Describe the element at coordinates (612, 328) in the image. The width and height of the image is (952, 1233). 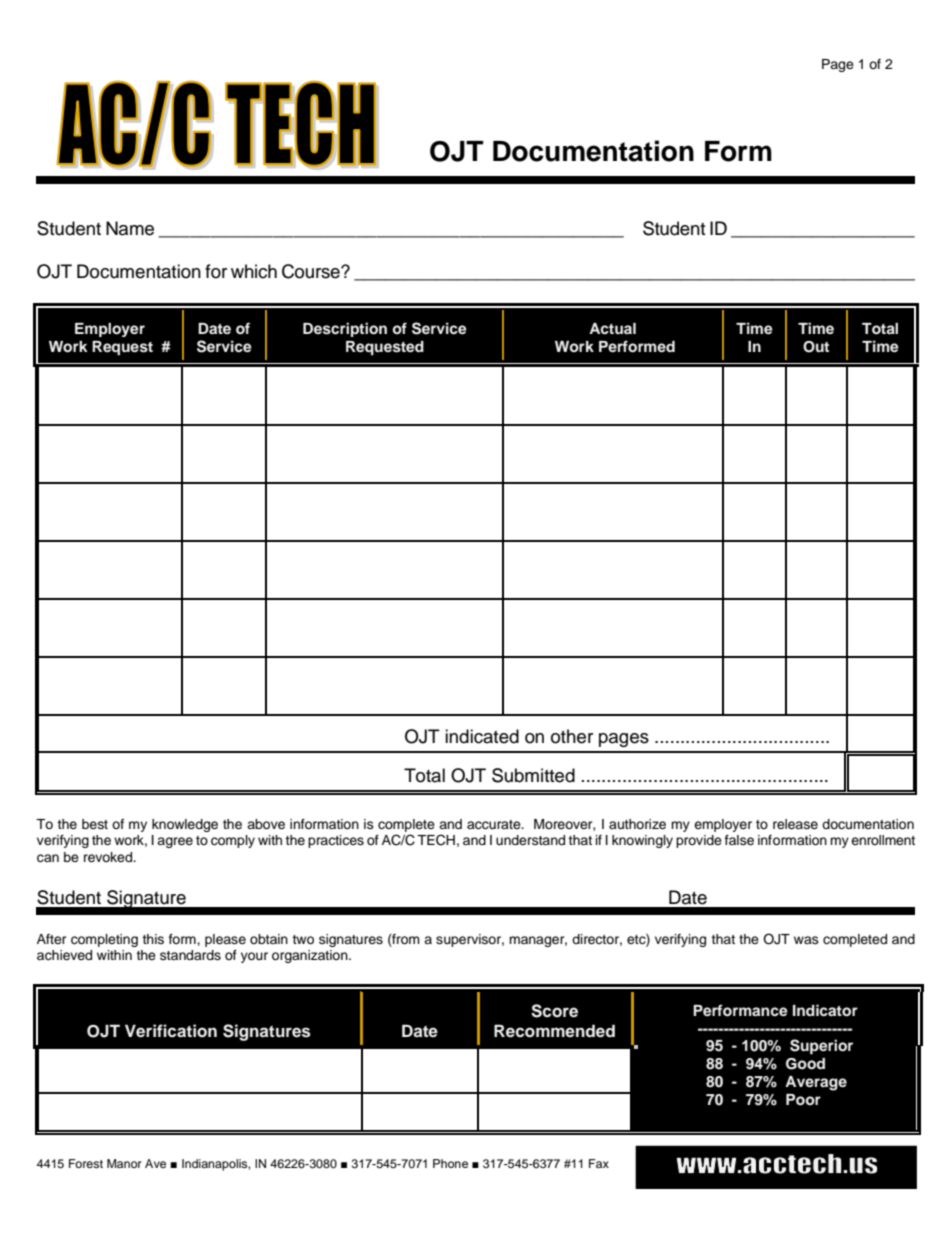
I see `Actual` at that location.
